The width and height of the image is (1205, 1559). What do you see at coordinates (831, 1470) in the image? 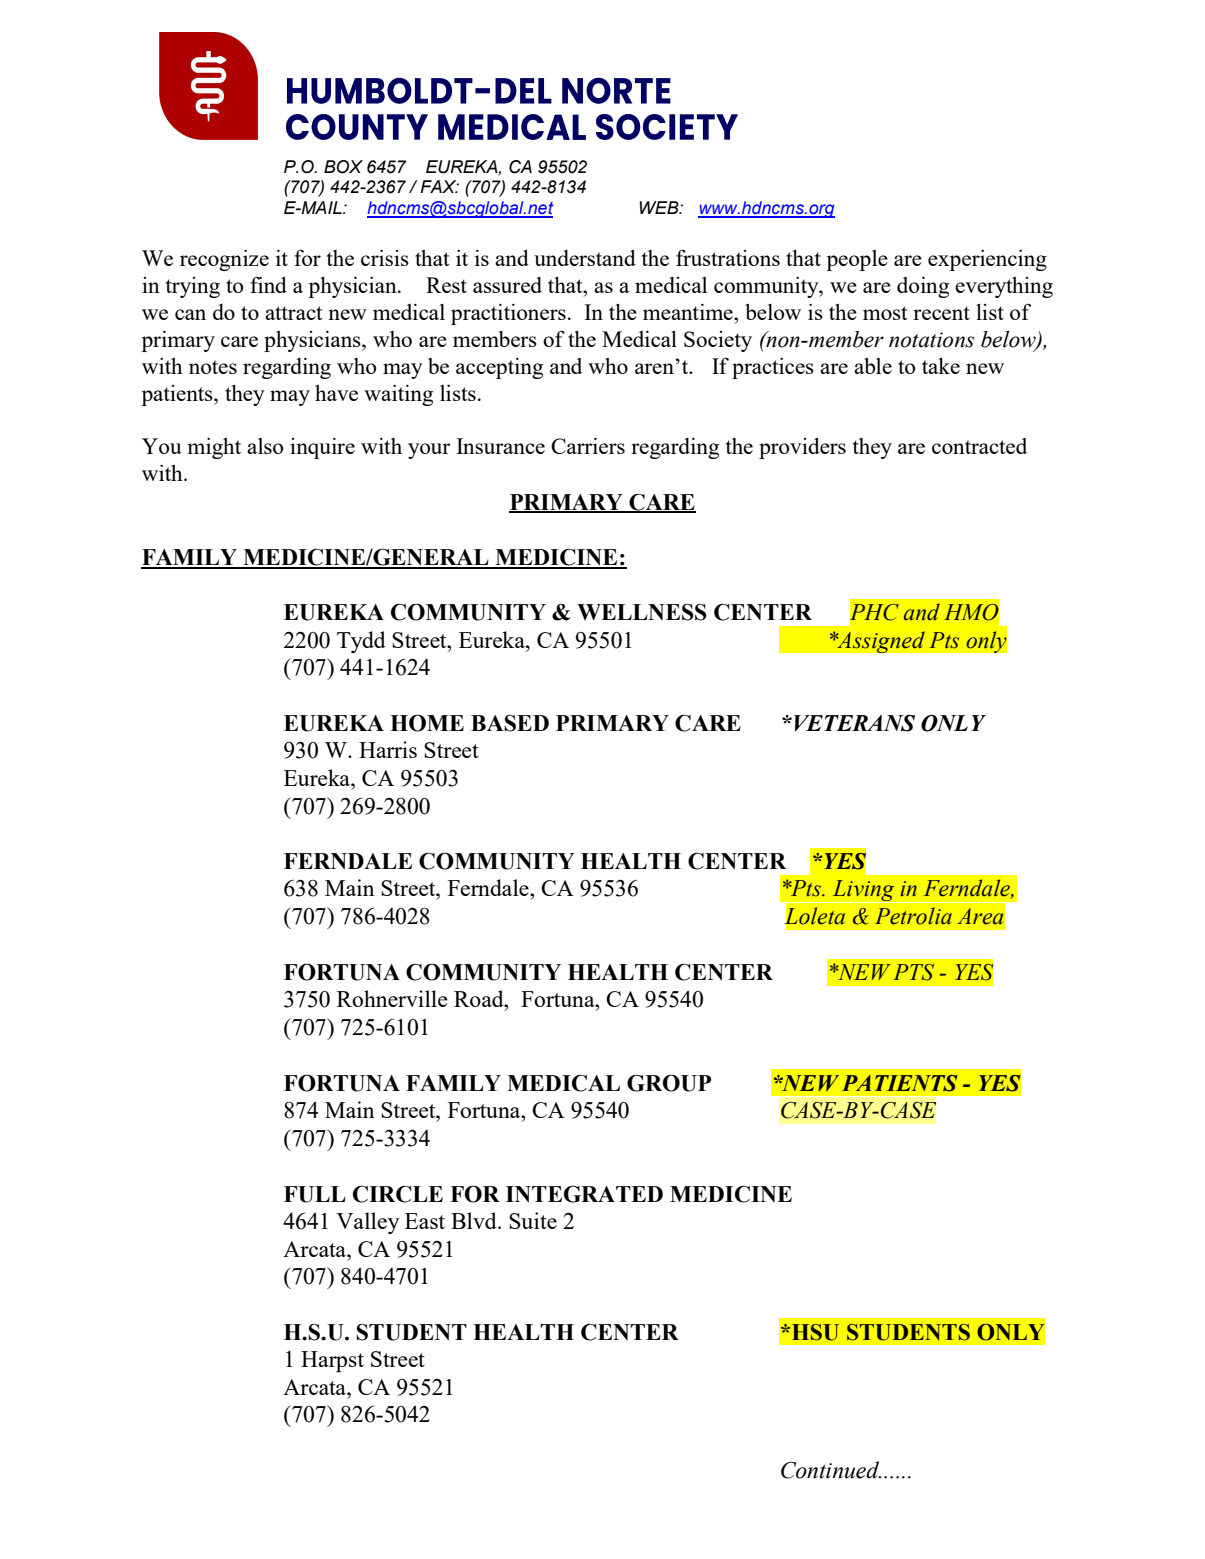
I see `Continued` at bounding box center [831, 1470].
